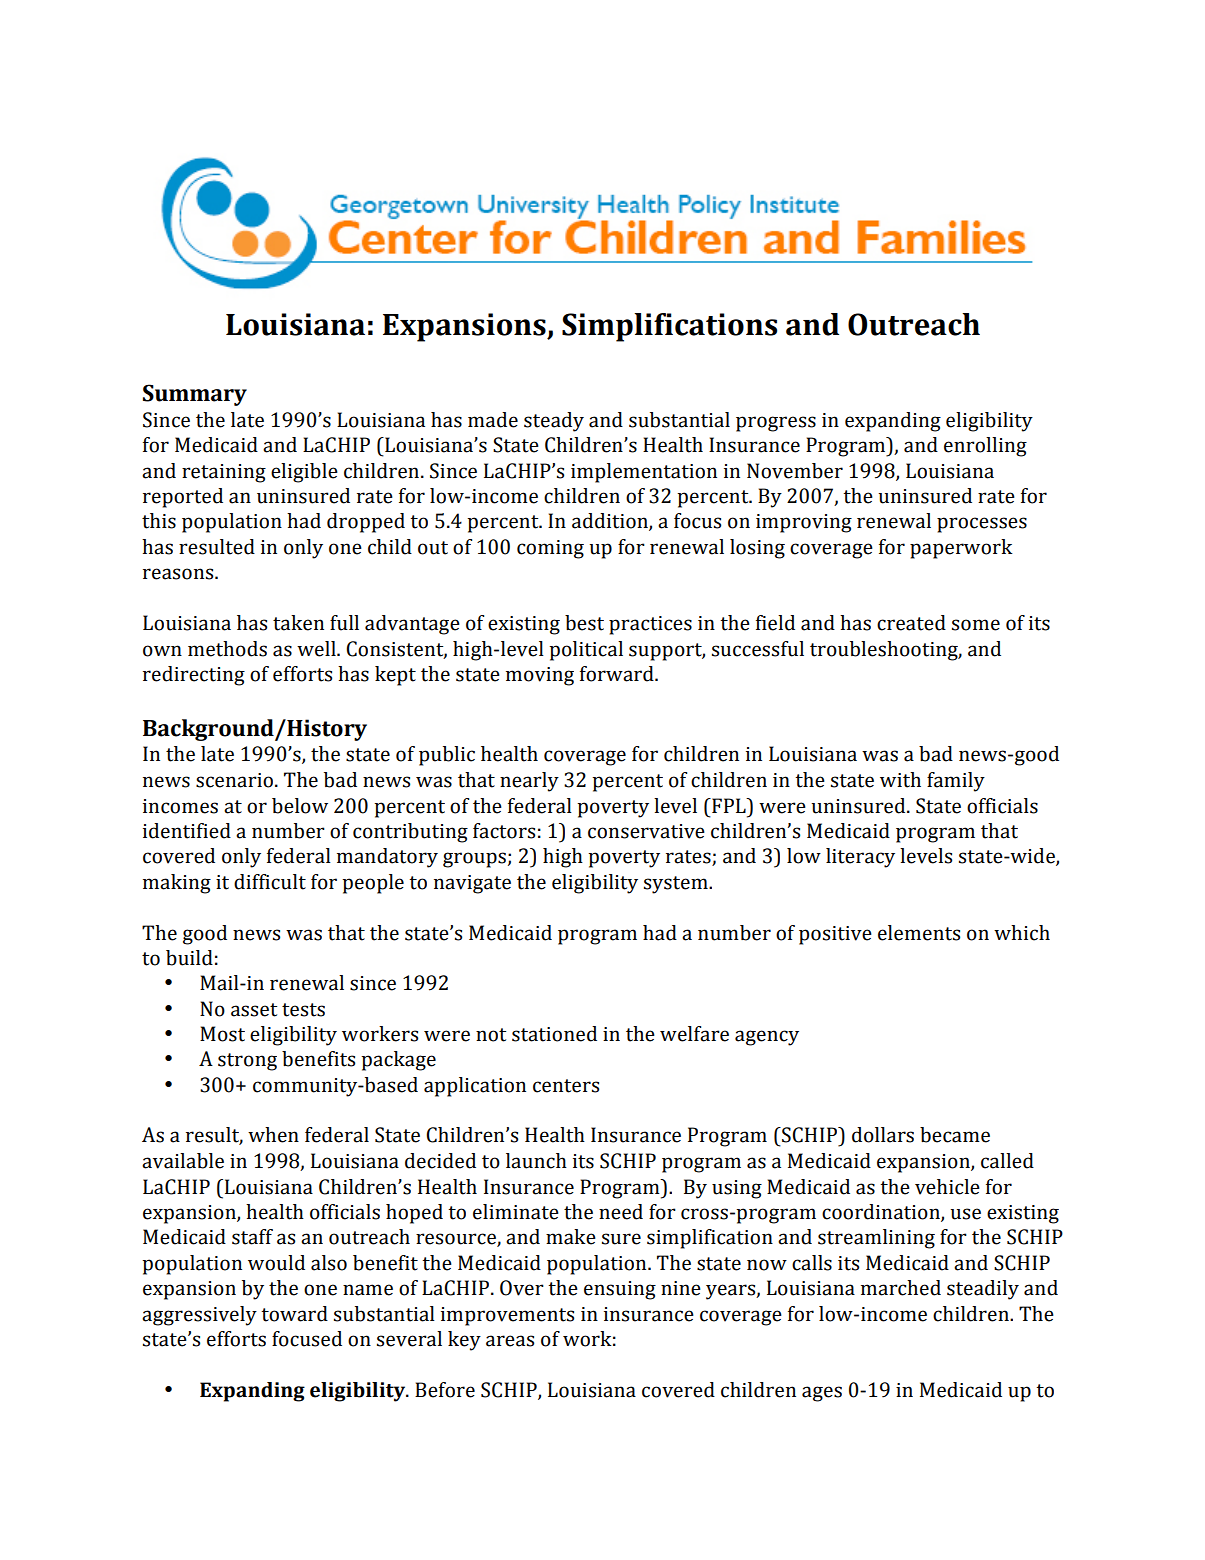  I want to click on toward, so click(294, 1314).
